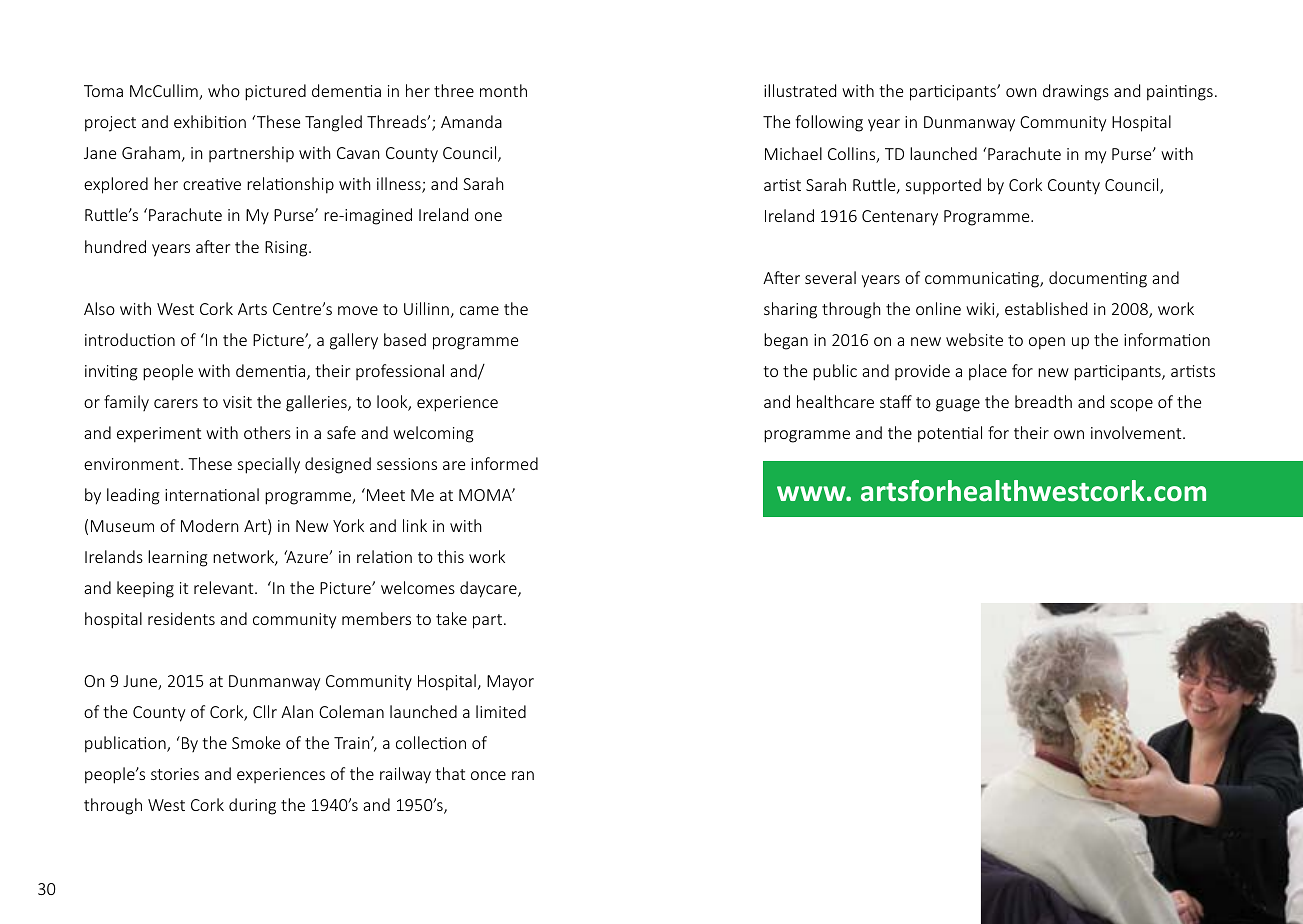  I want to click on drawings, so click(1076, 92).
